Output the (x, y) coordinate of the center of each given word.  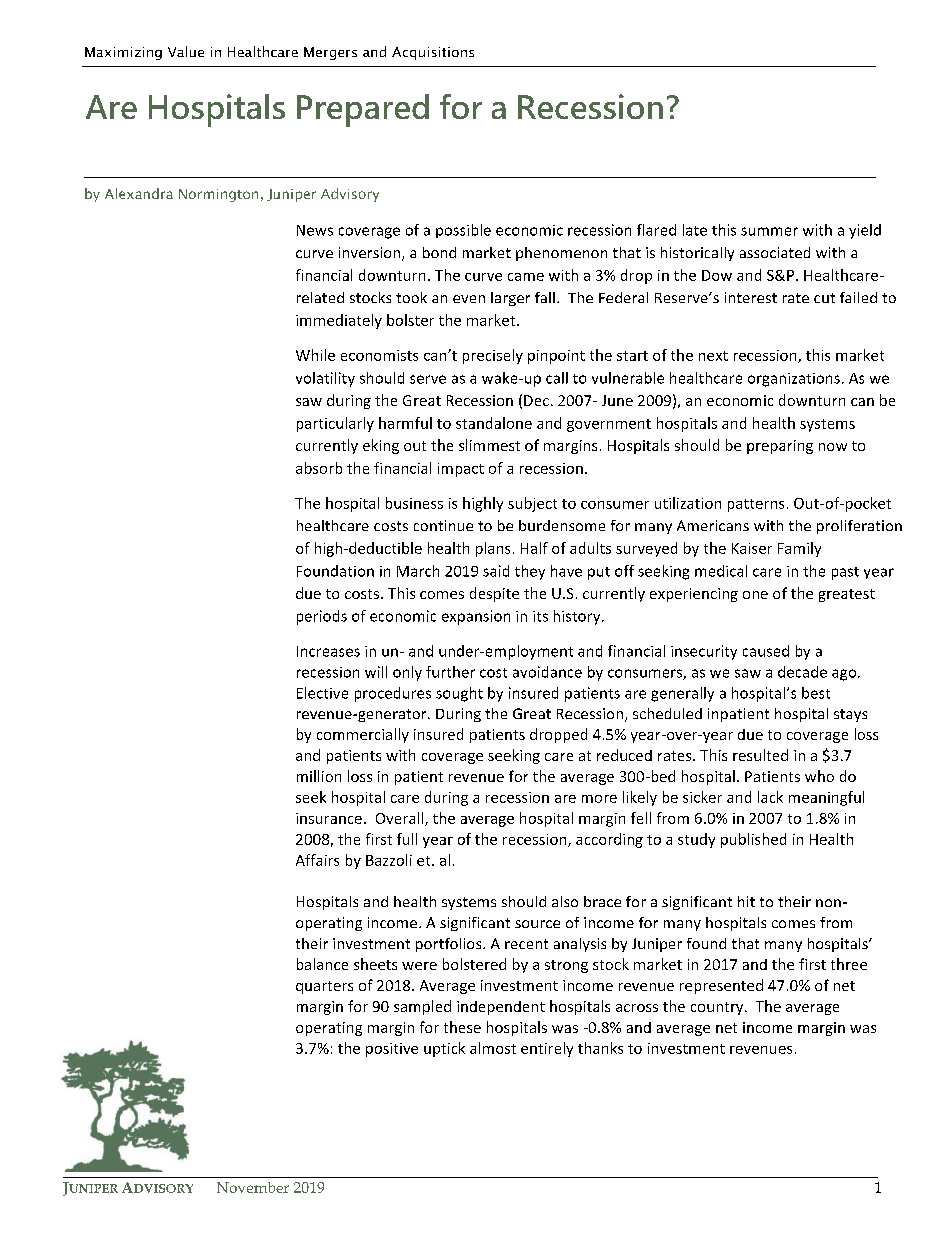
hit (746, 901)
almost (493, 1048)
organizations (794, 380)
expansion (476, 617)
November (253, 1187)
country (718, 1008)
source (537, 924)
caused (766, 651)
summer (769, 231)
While (315, 355)
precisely (493, 356)
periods (322, 617)
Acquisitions (433, 53)
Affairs (317, 860)
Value (186, 51)
